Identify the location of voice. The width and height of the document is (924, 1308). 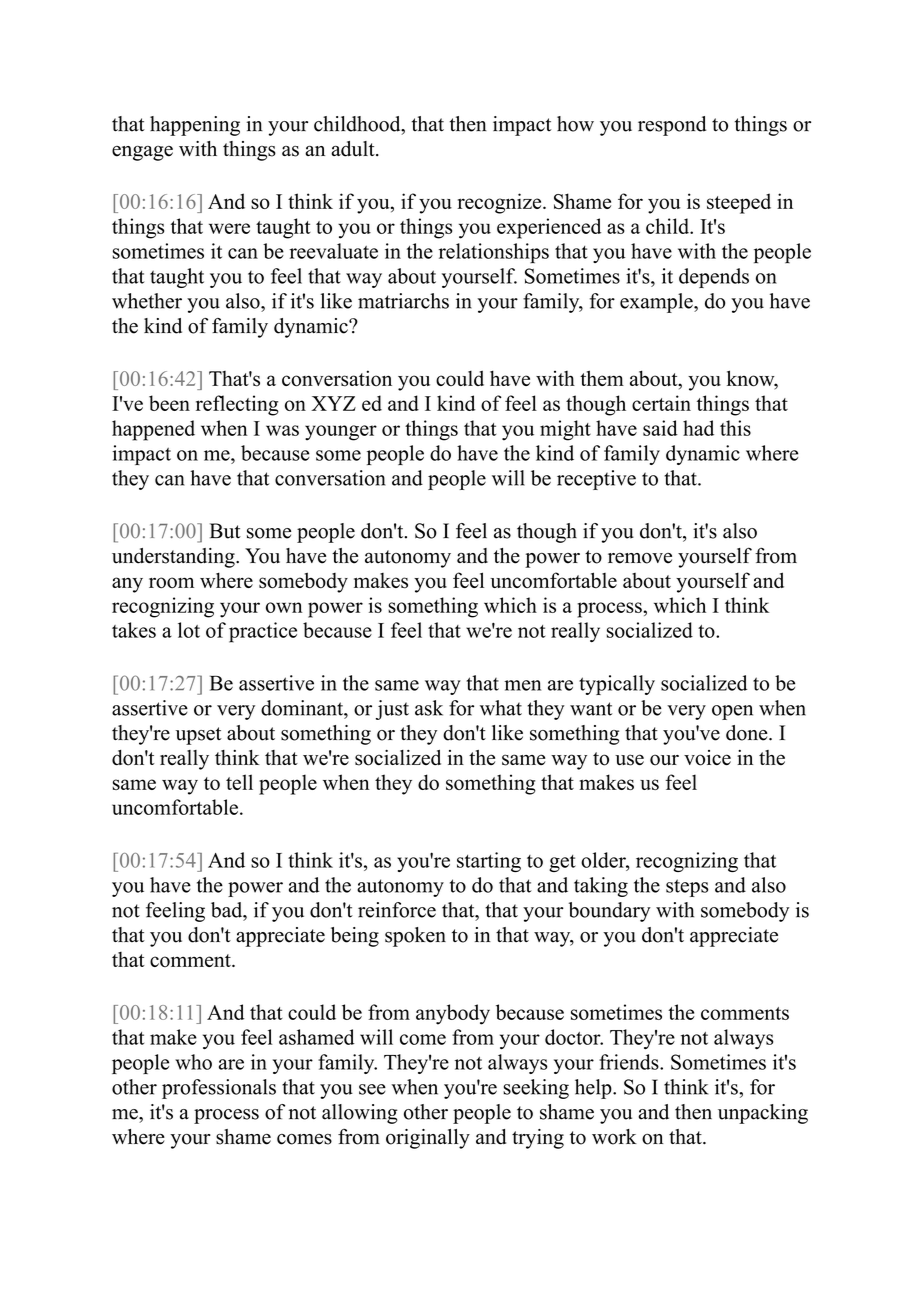
(707, 758).
